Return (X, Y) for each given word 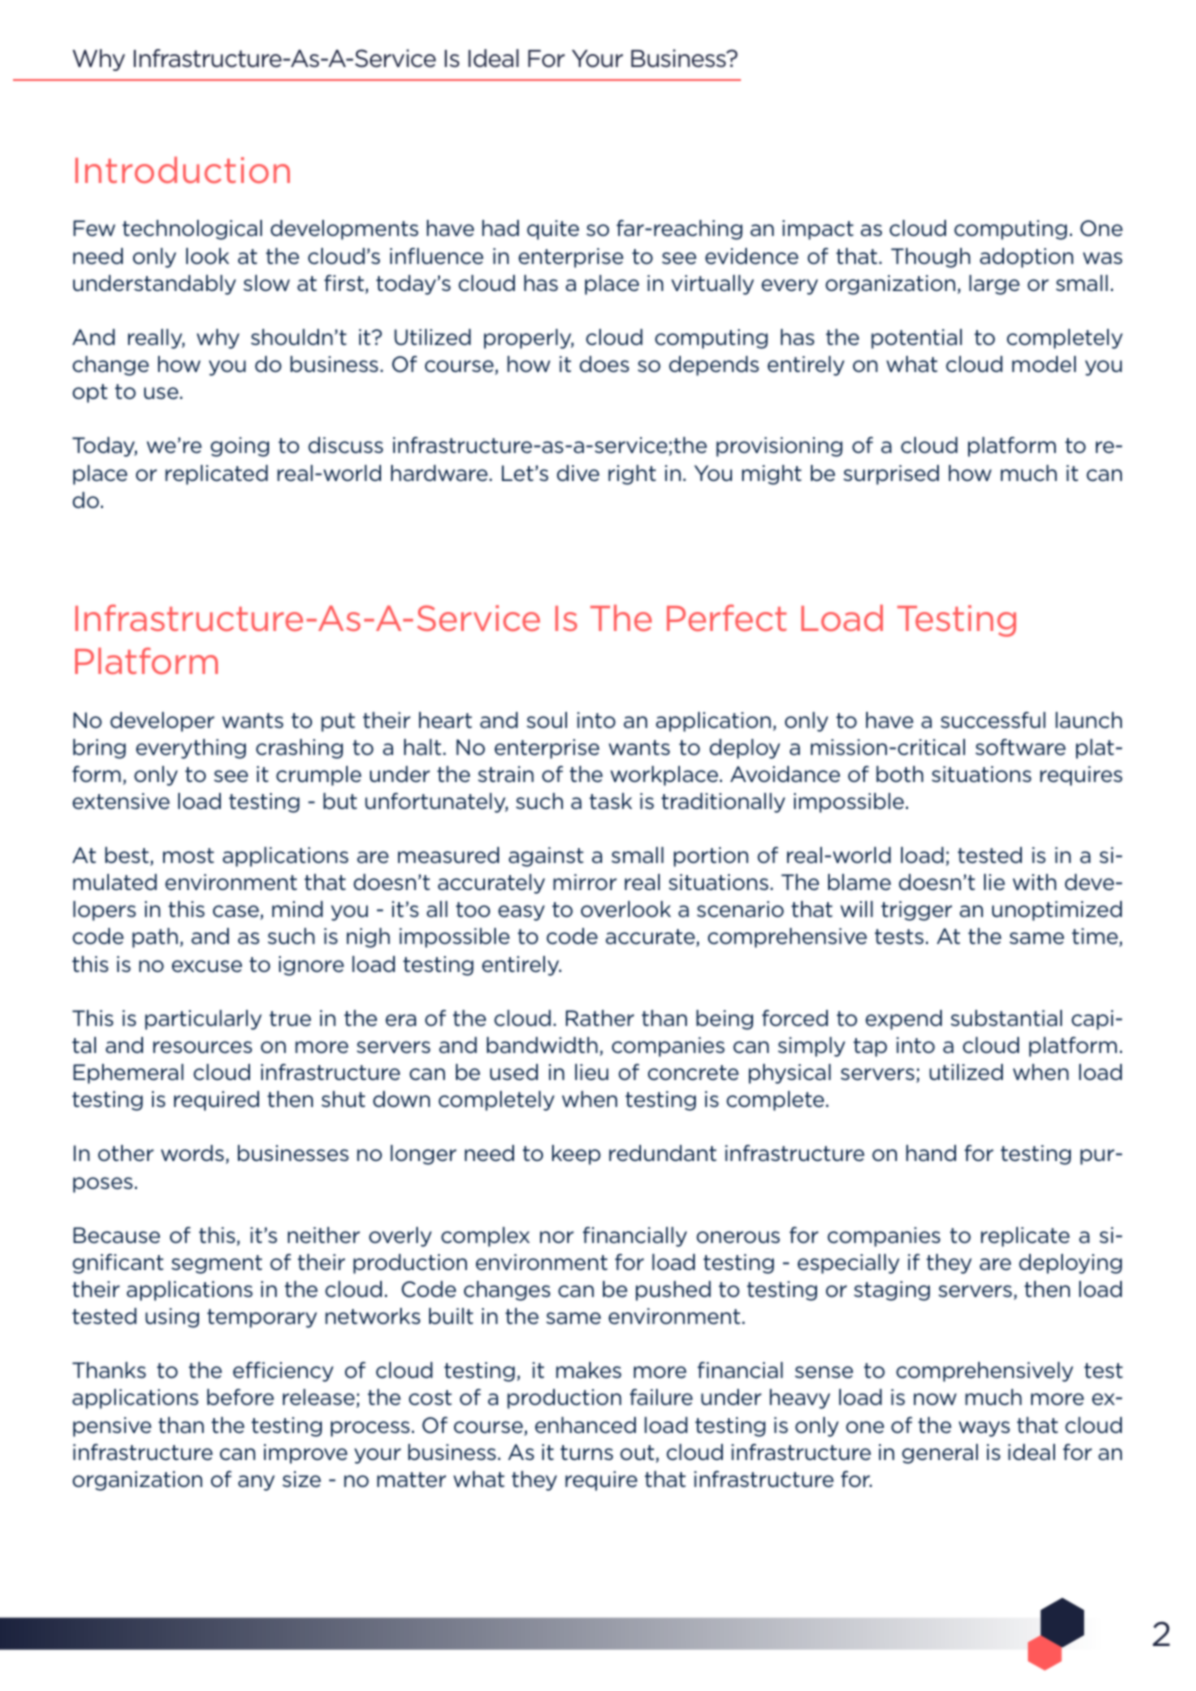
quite (553, 230)
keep (576, 1155)
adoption (1026, 258)
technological (192, 230)
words (192, 1153)
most (188, 855)
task (610, 801)
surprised (891, 475)
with (1034, 882)
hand (931, 1153)
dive (578, 473)
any (256, 1483)
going (240, 447)
